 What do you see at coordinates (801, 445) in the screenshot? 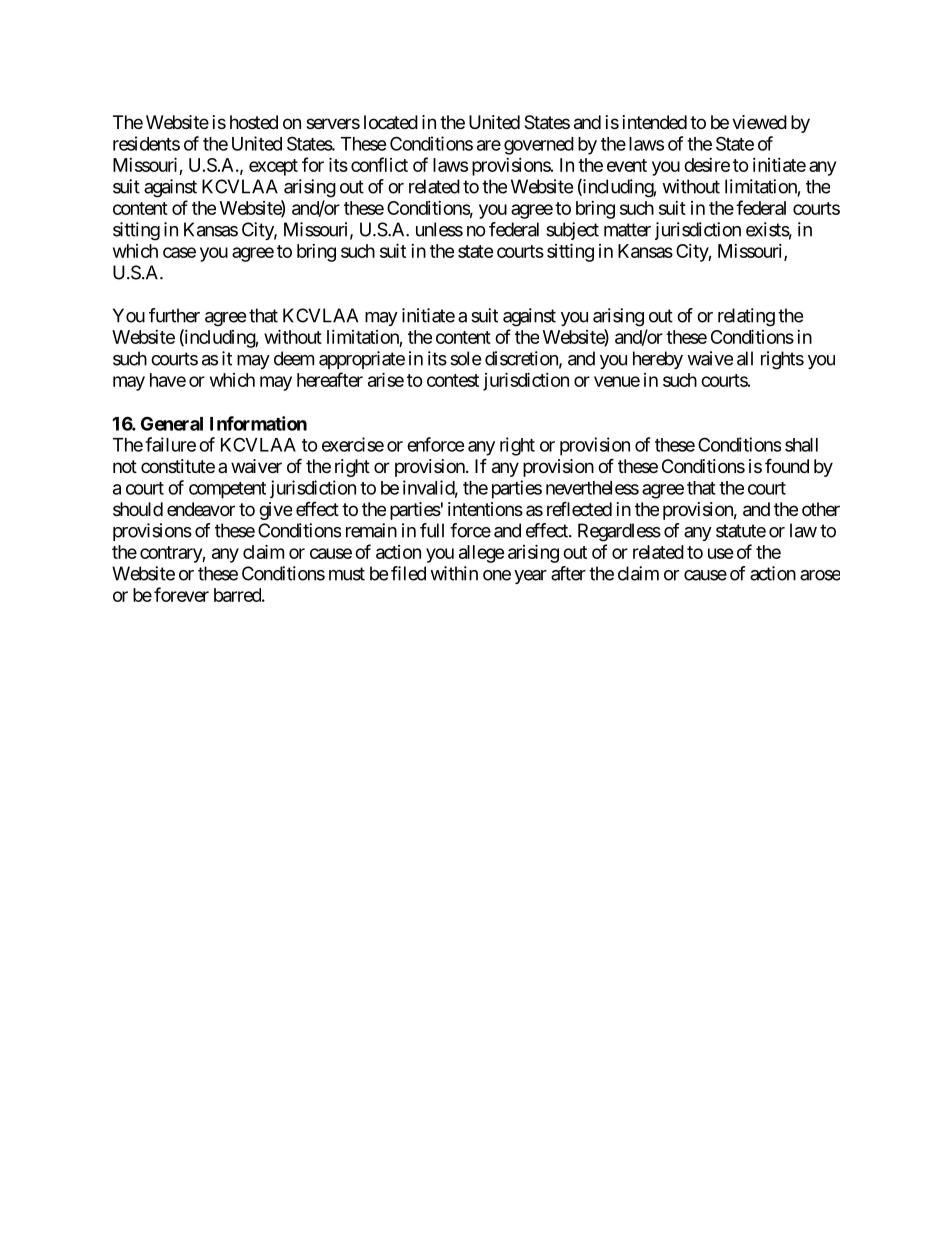
I see `shall` at bounding box center [801, 445].
